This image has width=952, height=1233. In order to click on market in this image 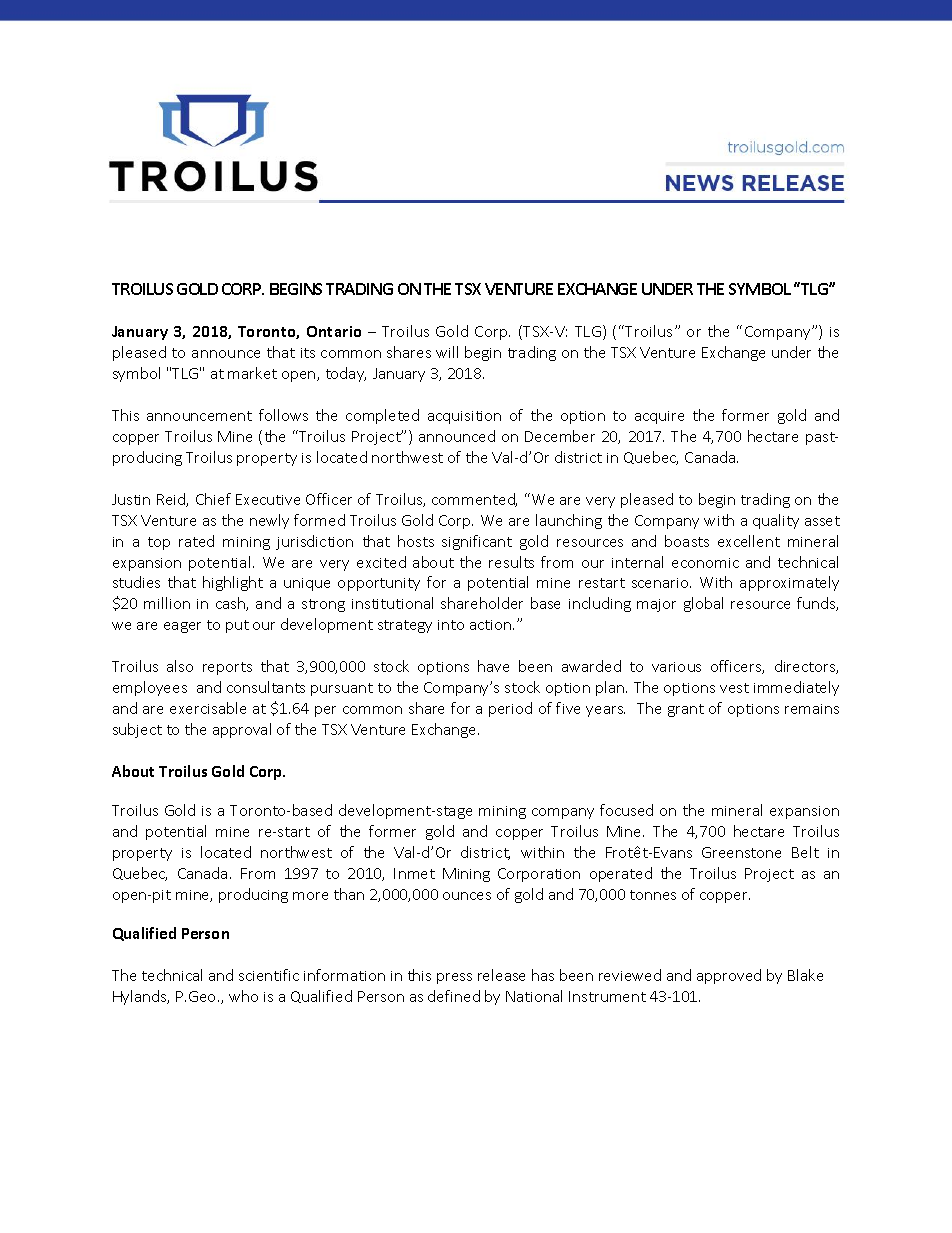, I will do `click(252, 373)`.
